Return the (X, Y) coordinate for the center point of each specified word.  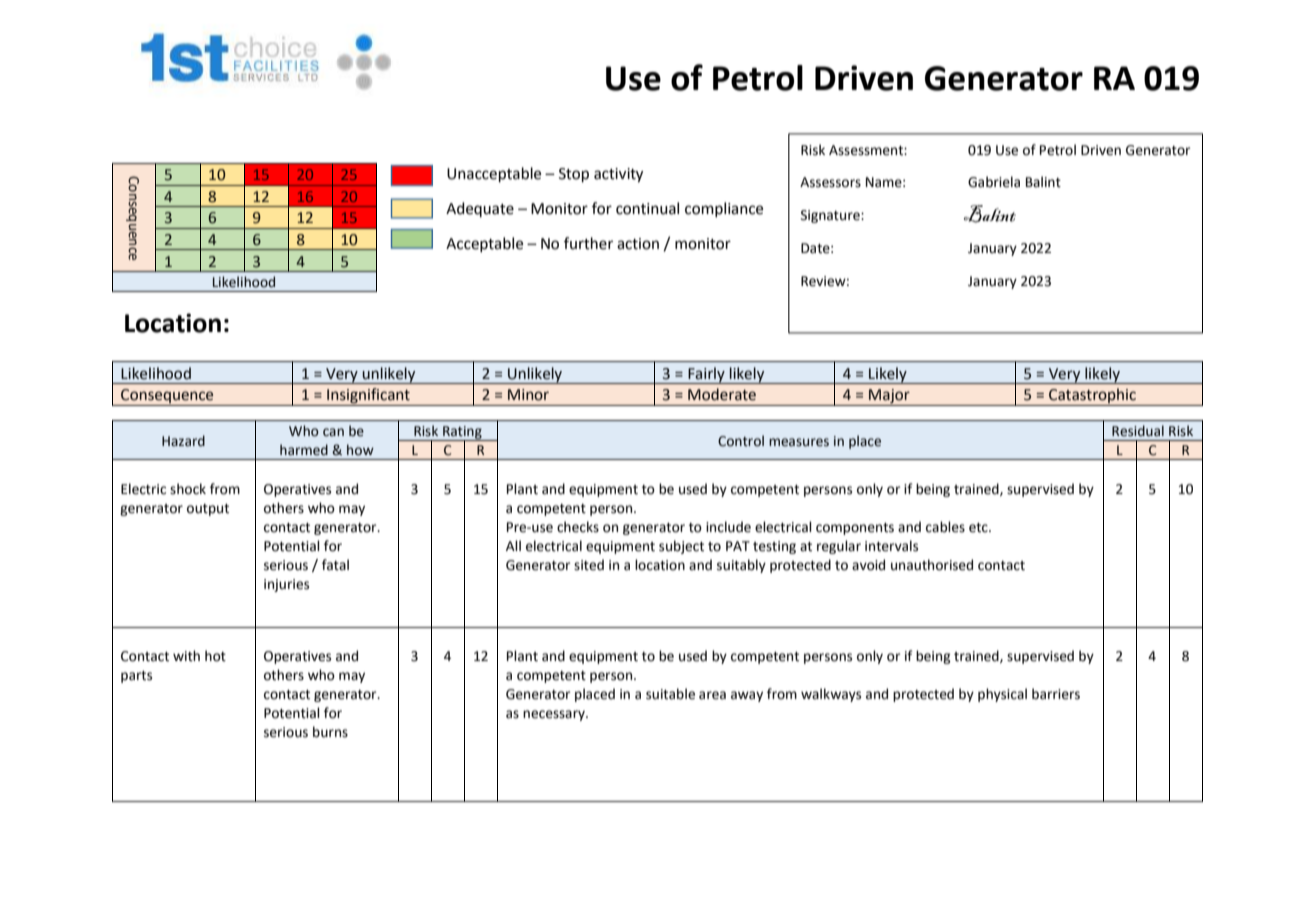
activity (618, 175)
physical (1002, 695)
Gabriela (994, 182)
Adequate (480, 209)
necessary (555, 715)
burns (330, 732)
